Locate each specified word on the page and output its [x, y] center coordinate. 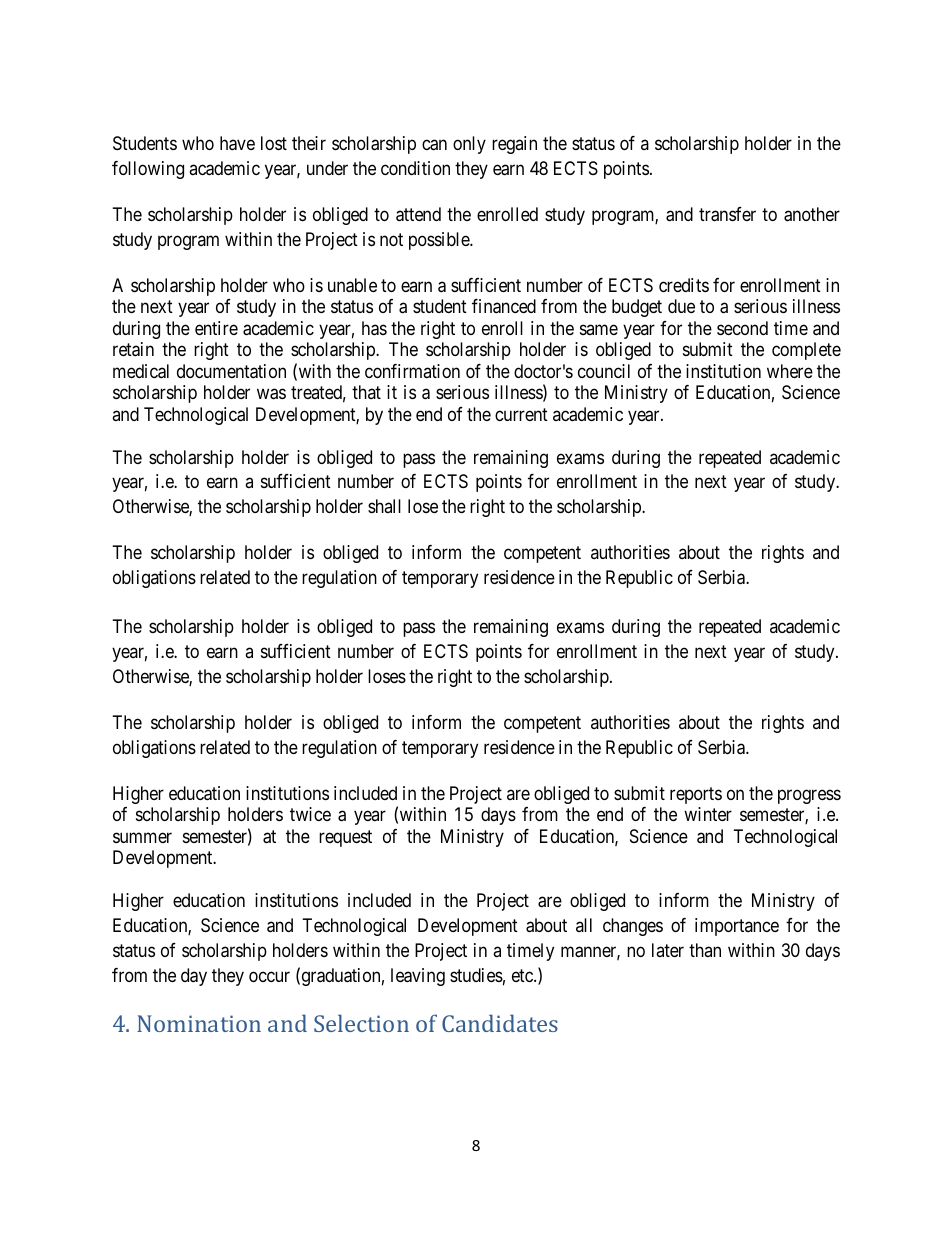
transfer [727, 214]
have [237, 143]
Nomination [199, 1023]
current [521, 414]
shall [384, 506]
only [469, 145]
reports [696, 795]
